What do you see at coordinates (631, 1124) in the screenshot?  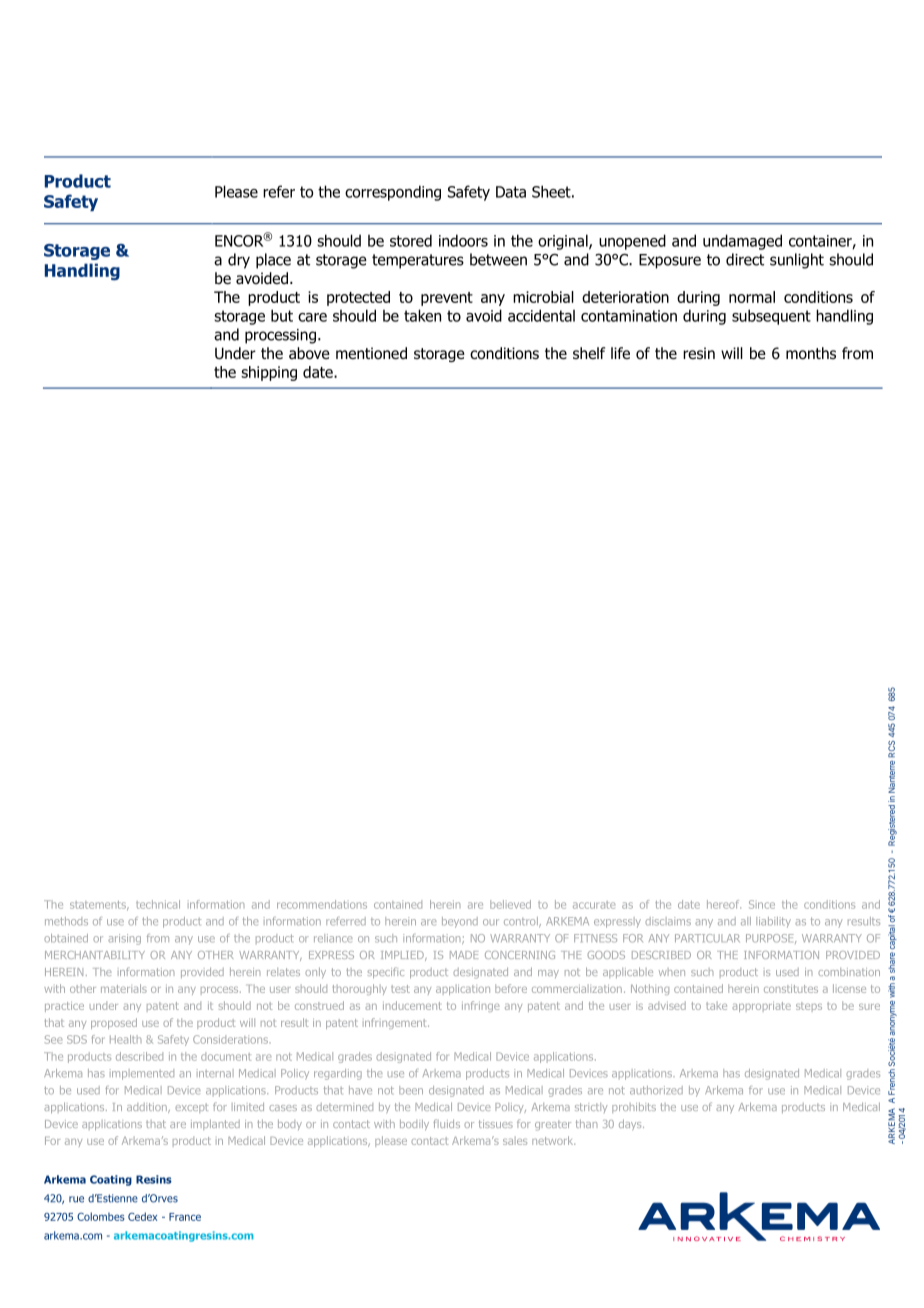 I see `days` at bounding box center [631, 1124].
